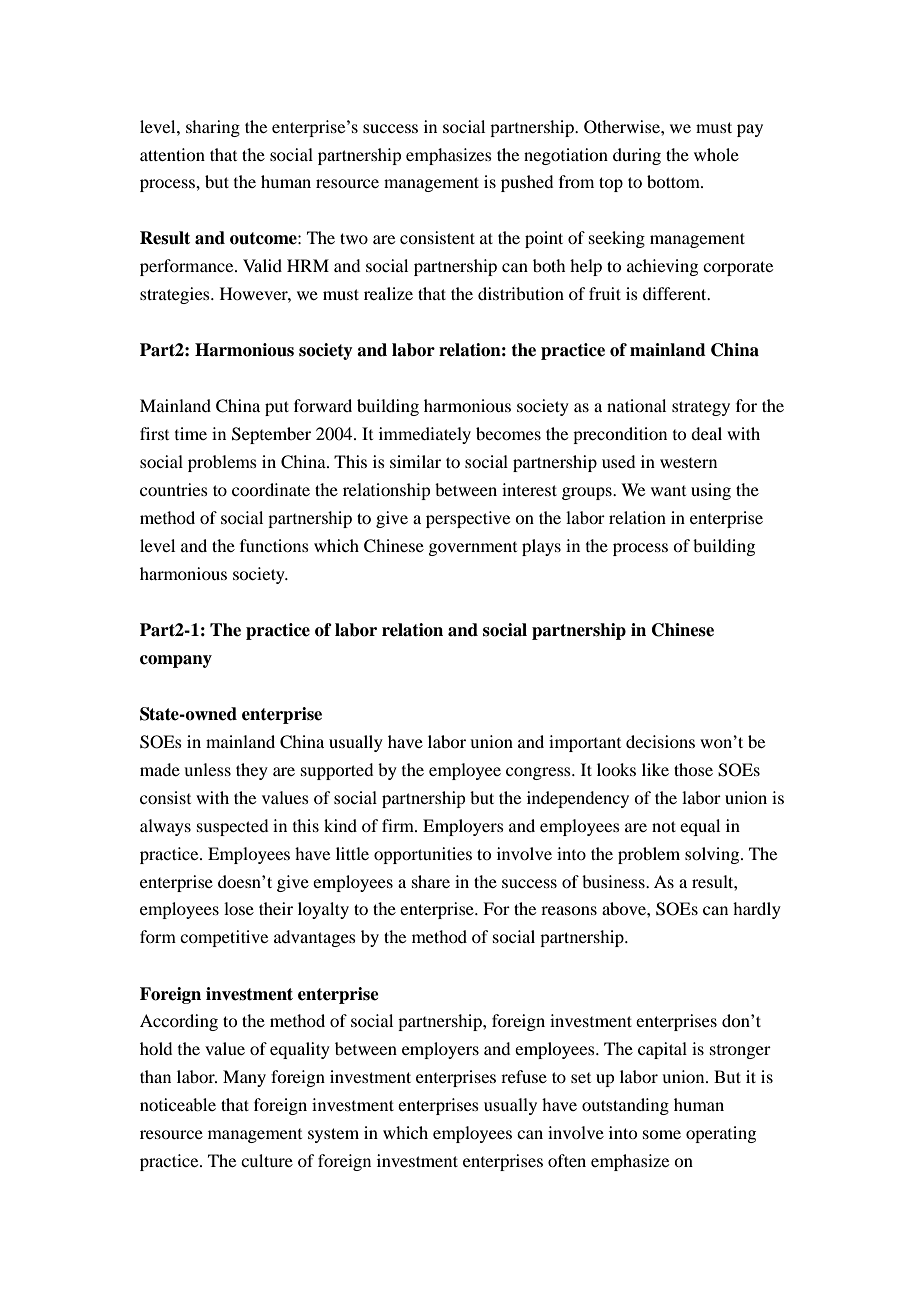 This screenshot has width=924, height=1308. Describe the element at coordinates (213, 128) in the screenshot. I see `sharing` at that location.
